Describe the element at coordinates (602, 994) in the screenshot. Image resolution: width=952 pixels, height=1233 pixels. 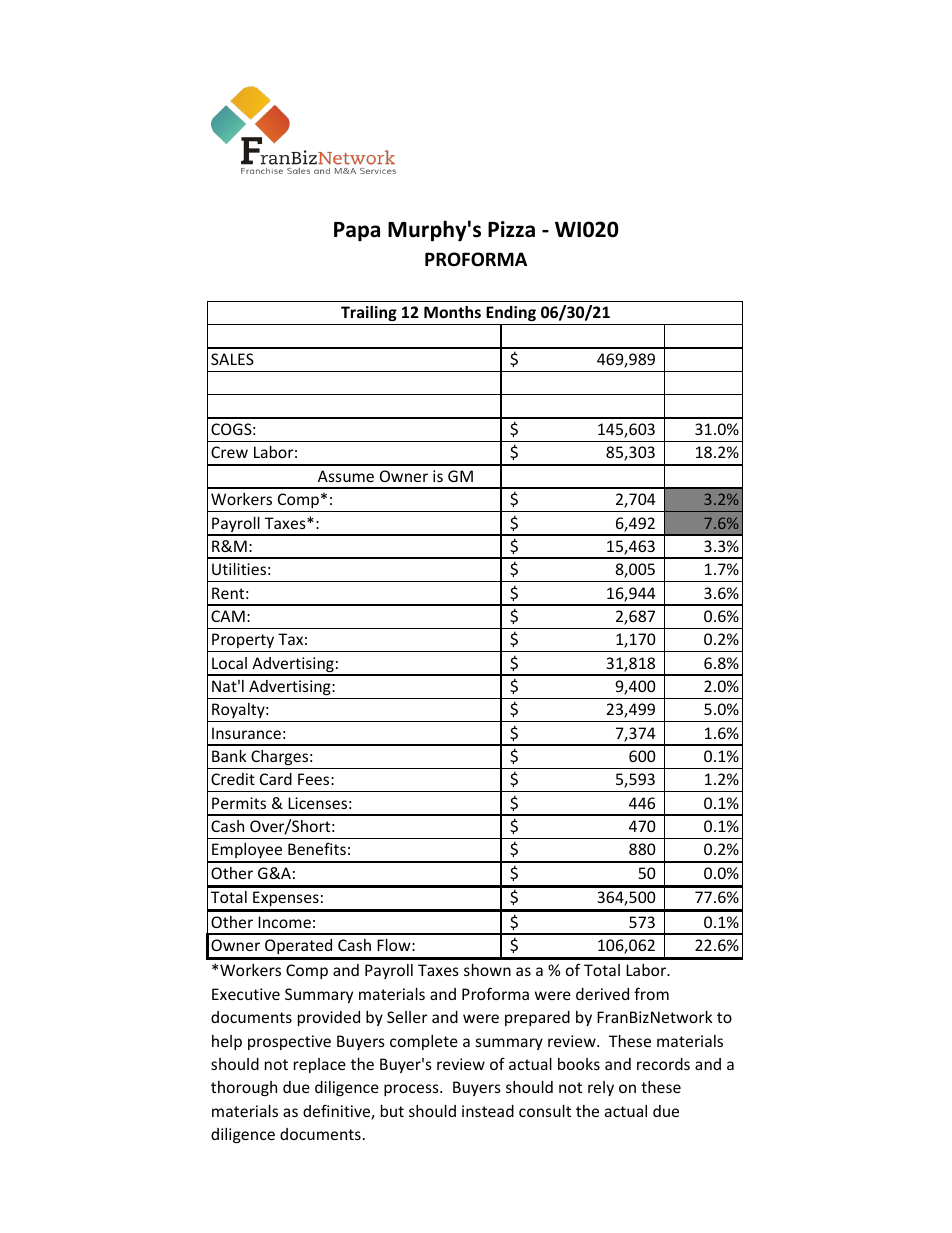
I see `derived` at that location.
